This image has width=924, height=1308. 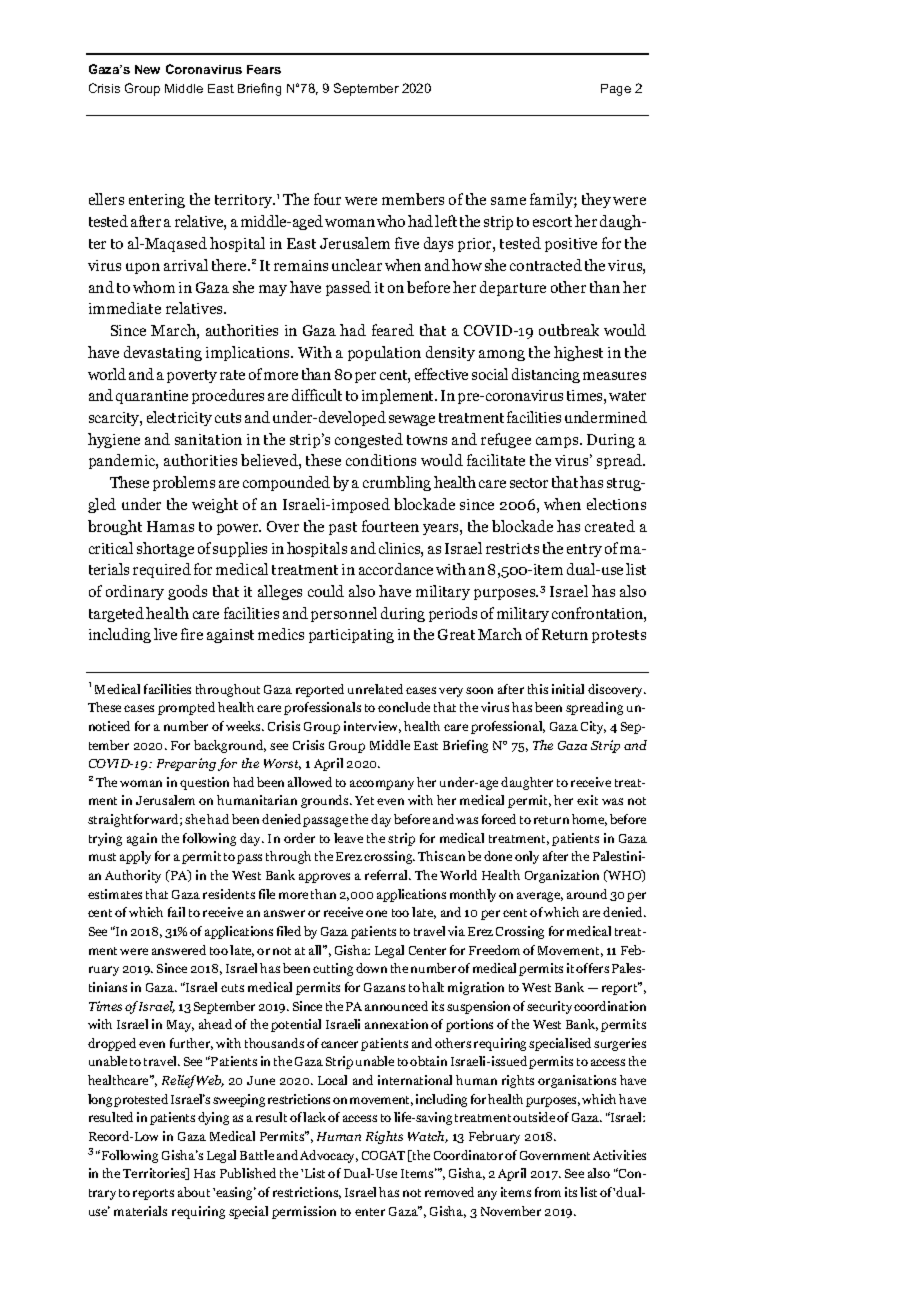 What do you see at coordinates (165, 634) in the image?
I see `live` at bounding box center [165, 634].
